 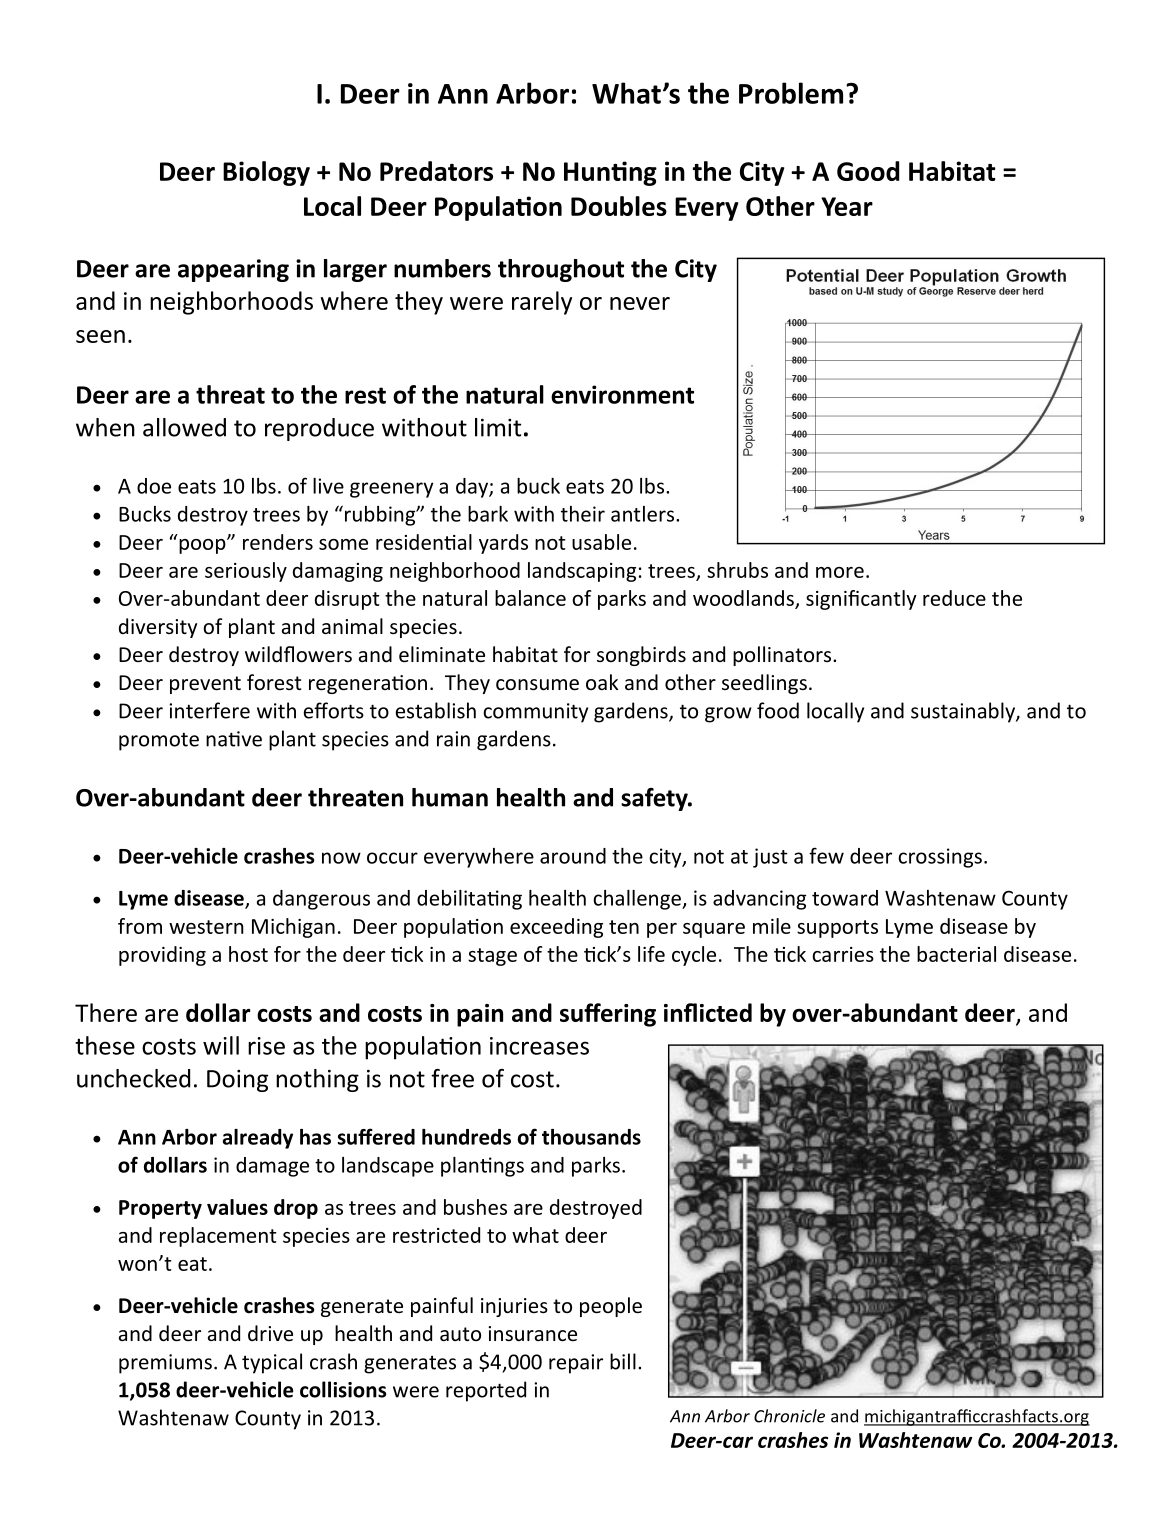 I want to click on Good, so click(x=868, y=171).
